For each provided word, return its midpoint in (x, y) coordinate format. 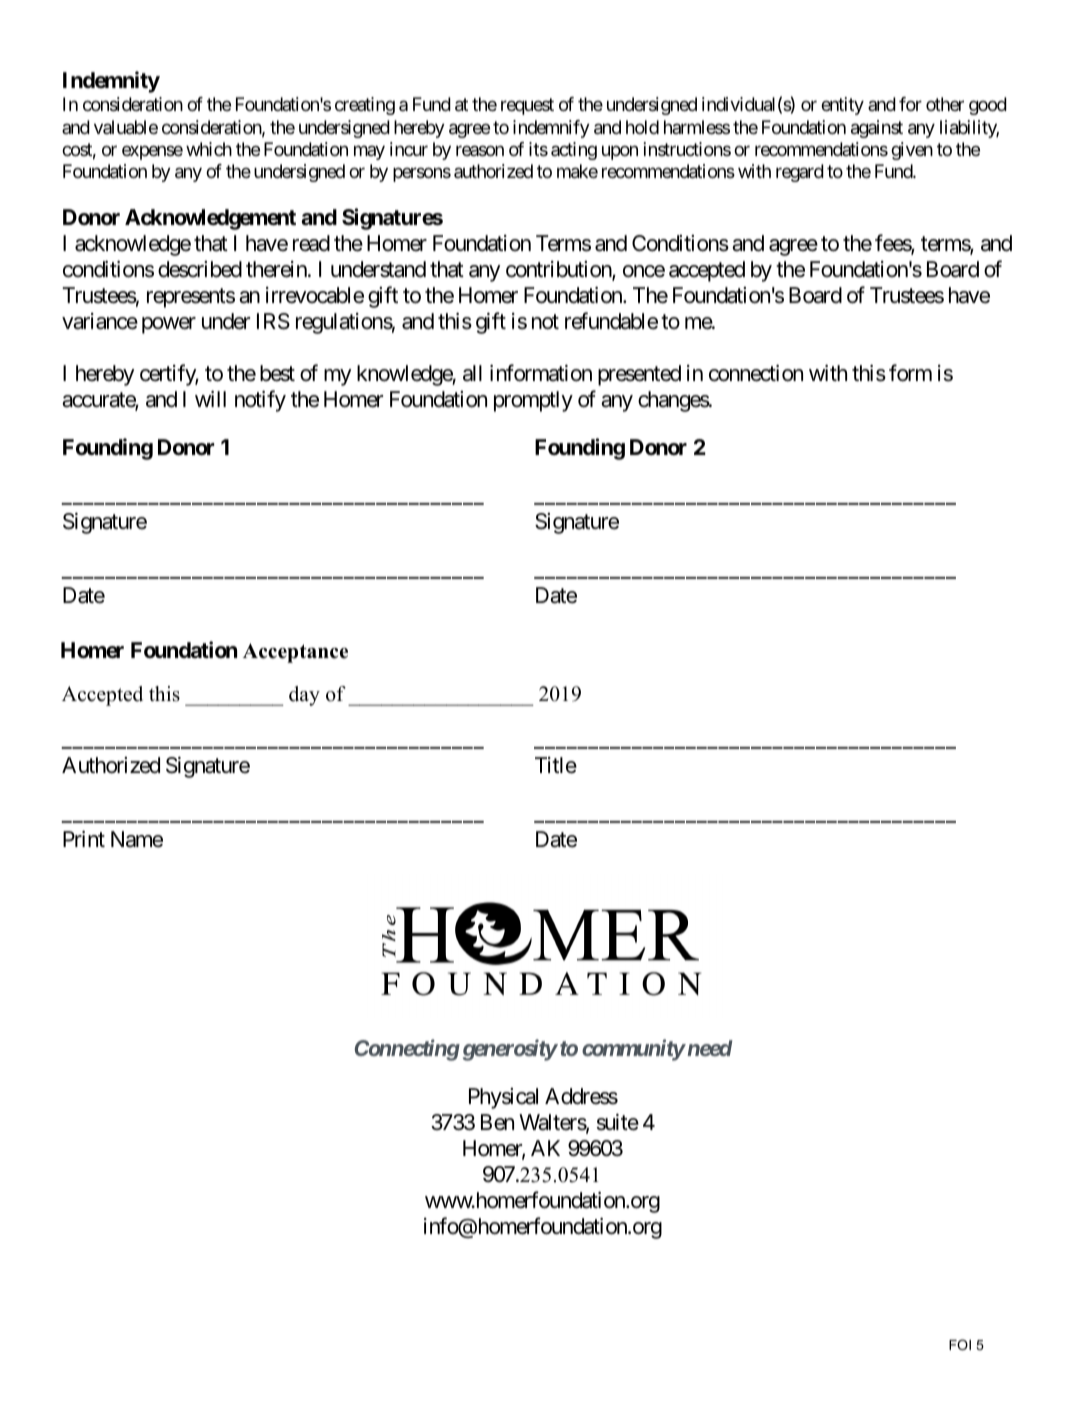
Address (581, 1096)
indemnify (551, 129)
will (210, 399)
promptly (533, 401)
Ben (497, 1122)
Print (84, 839)
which (209, 149)
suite (618, 1122)
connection (756, 373)
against (877, 129)
